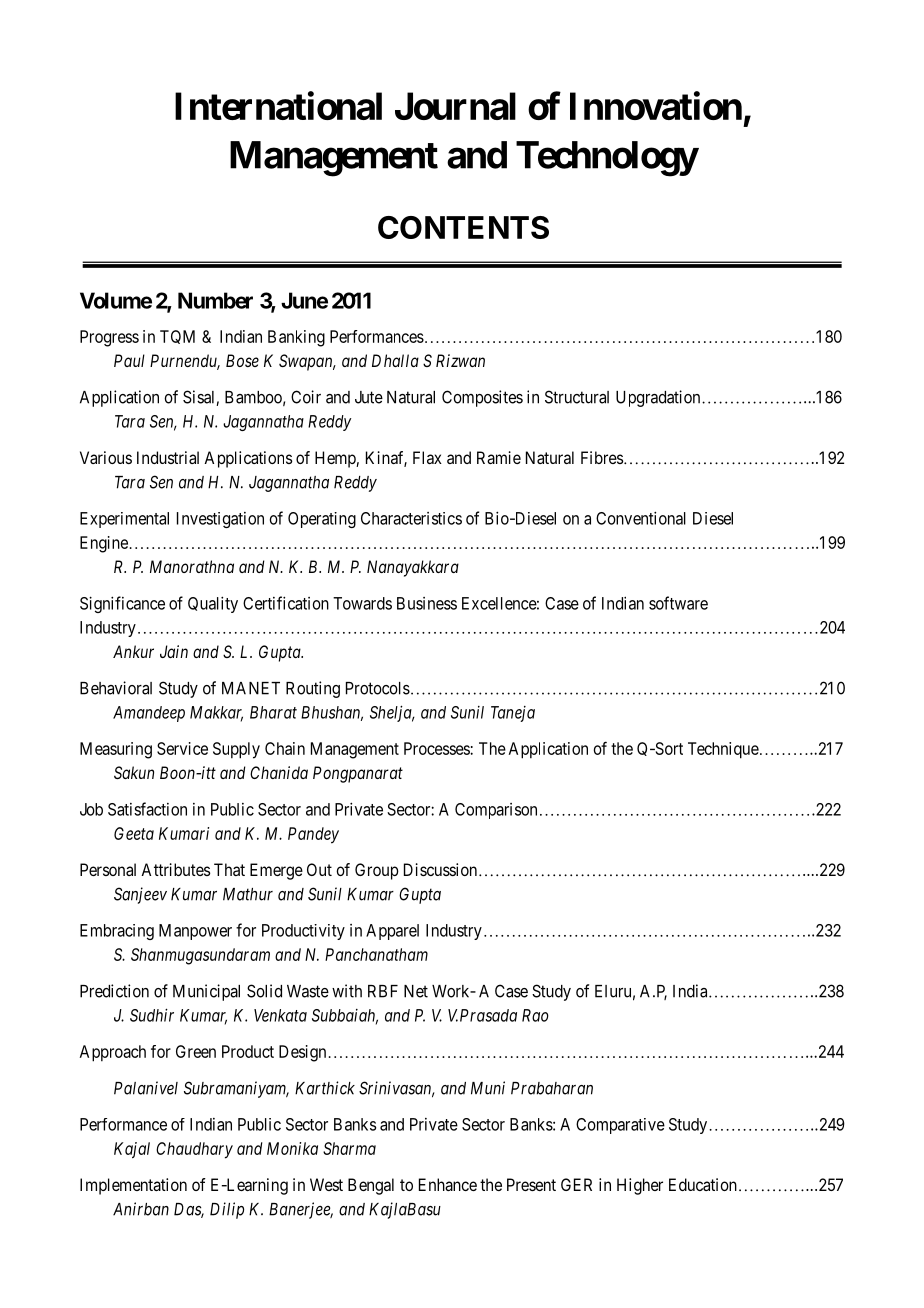 The width and height of the page is (924, 1308). What do you see at coordinates (278, 106) in the page?
I see `International` at bounding box center [278, 106].
